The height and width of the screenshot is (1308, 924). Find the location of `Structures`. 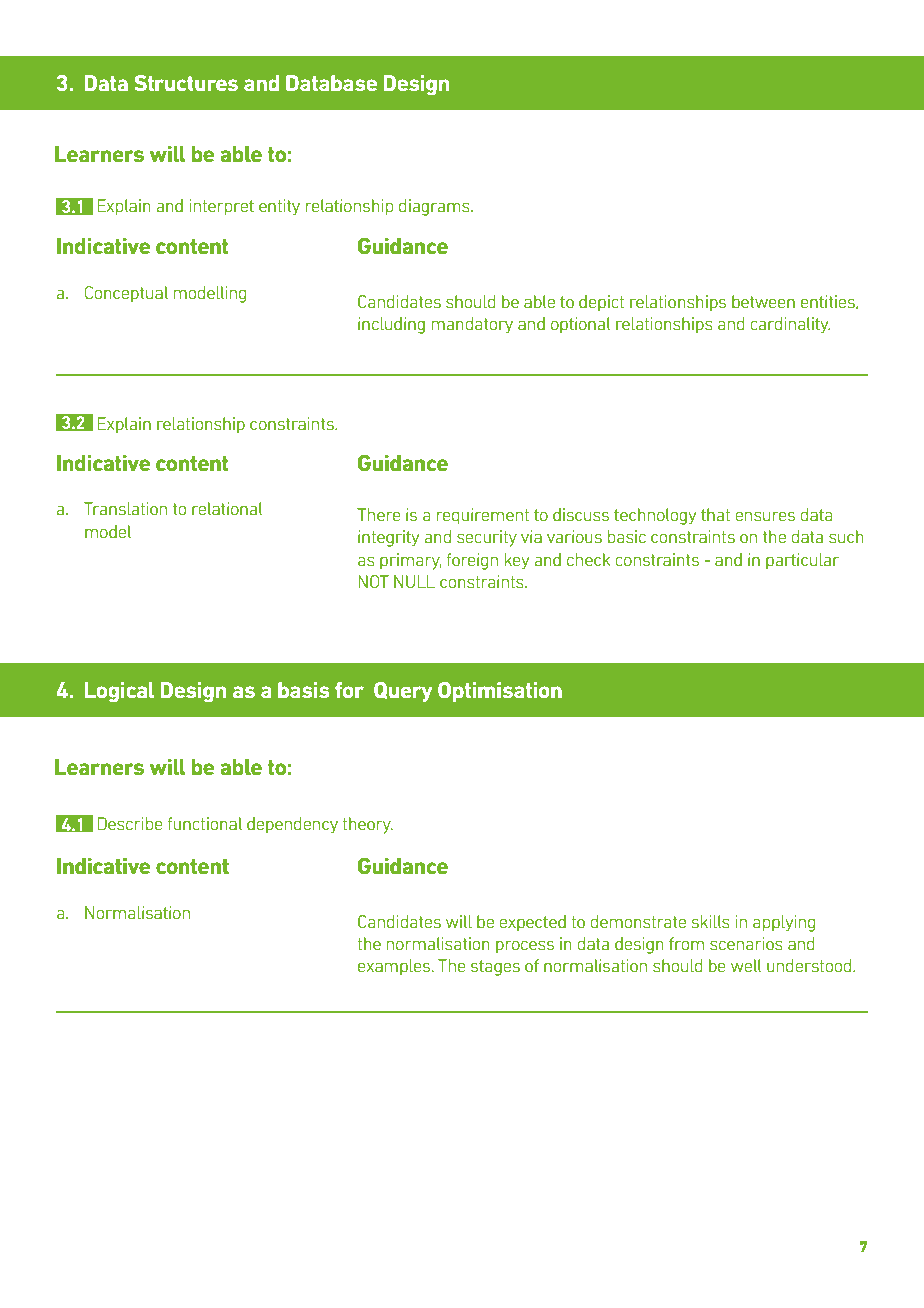

Structures is located at coordinates (186, 83).
